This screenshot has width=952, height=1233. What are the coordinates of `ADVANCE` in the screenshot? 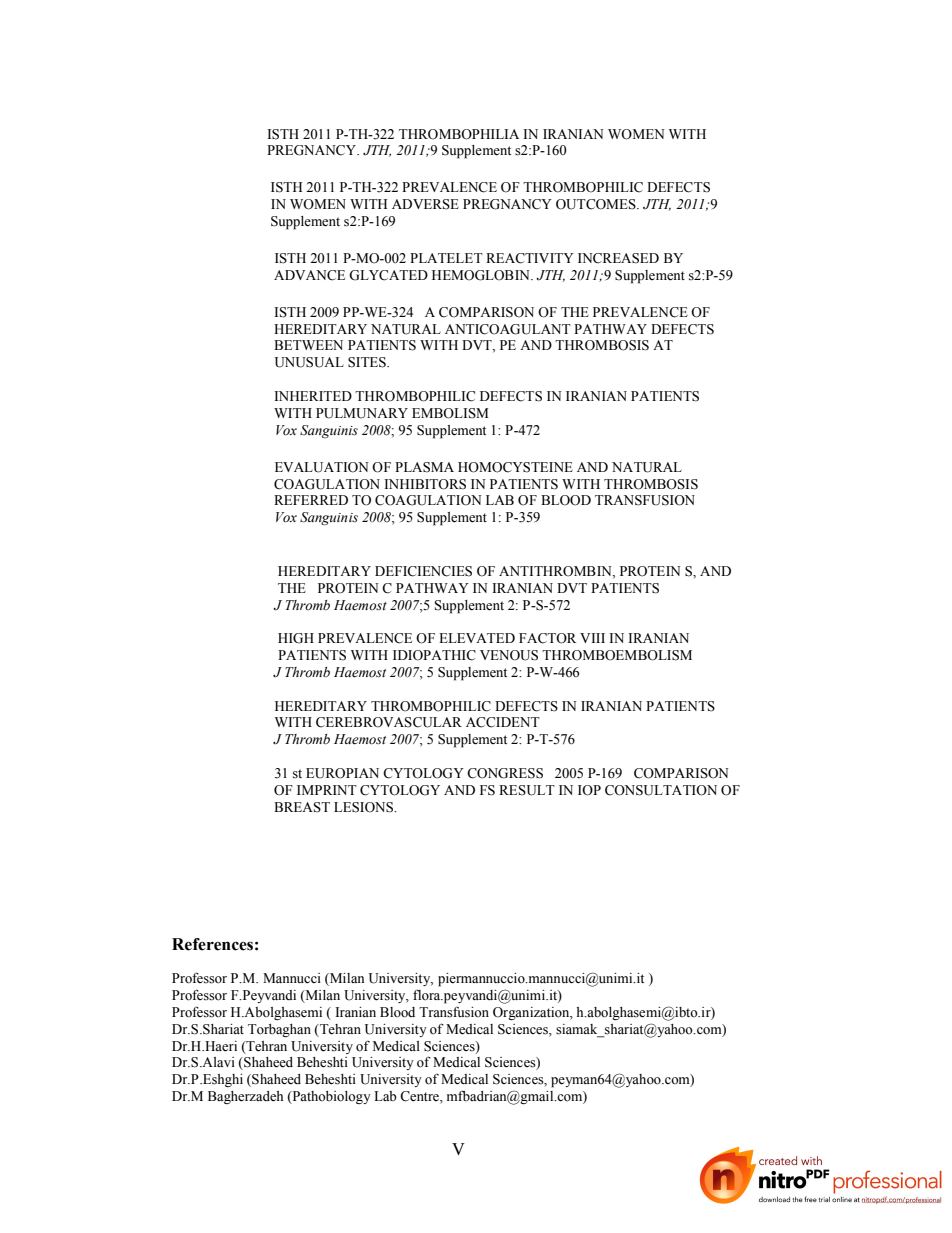 It's located at (309, 275).
